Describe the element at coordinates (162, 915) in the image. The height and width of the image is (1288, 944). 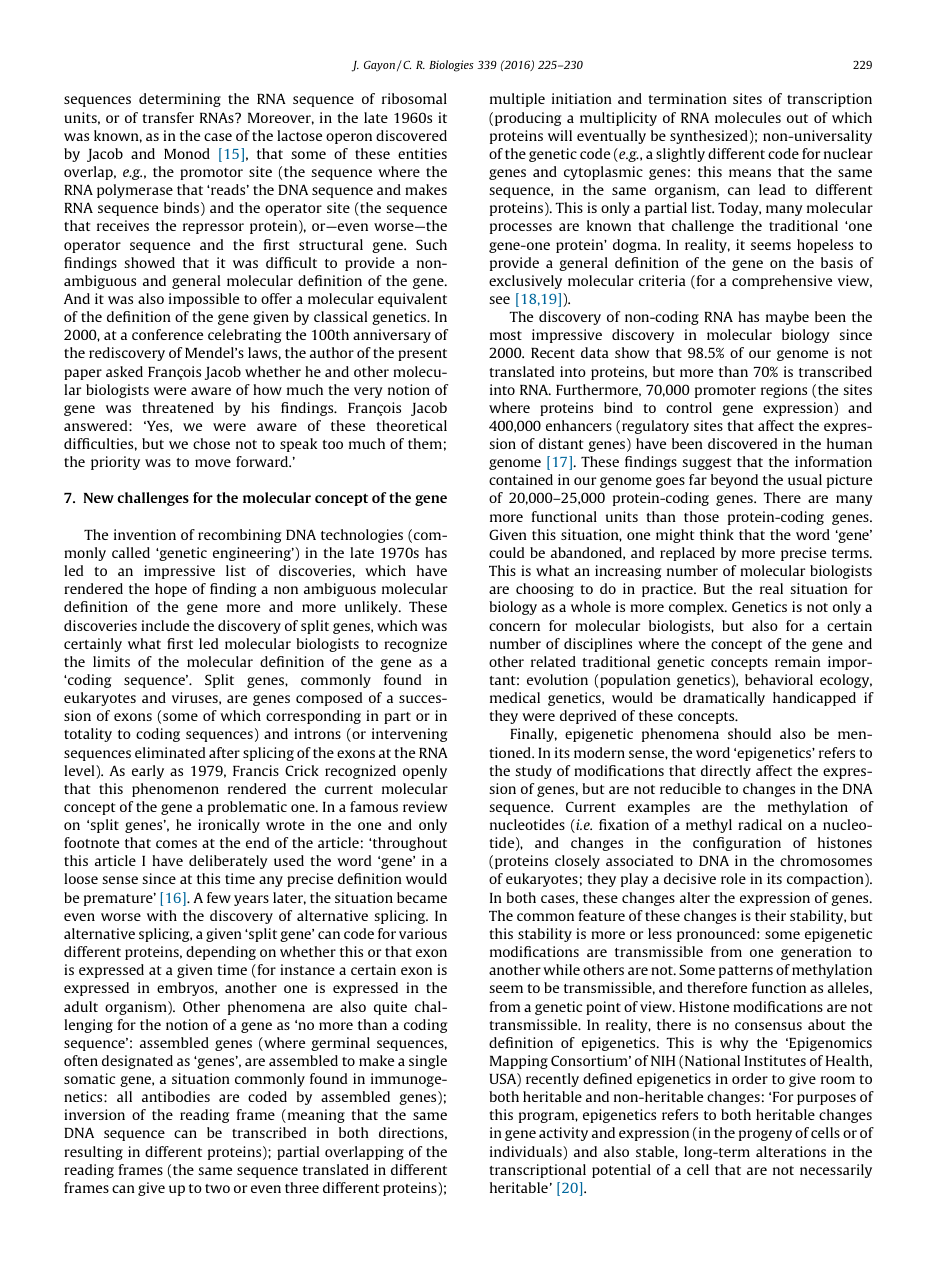
I see `with` at that location.
